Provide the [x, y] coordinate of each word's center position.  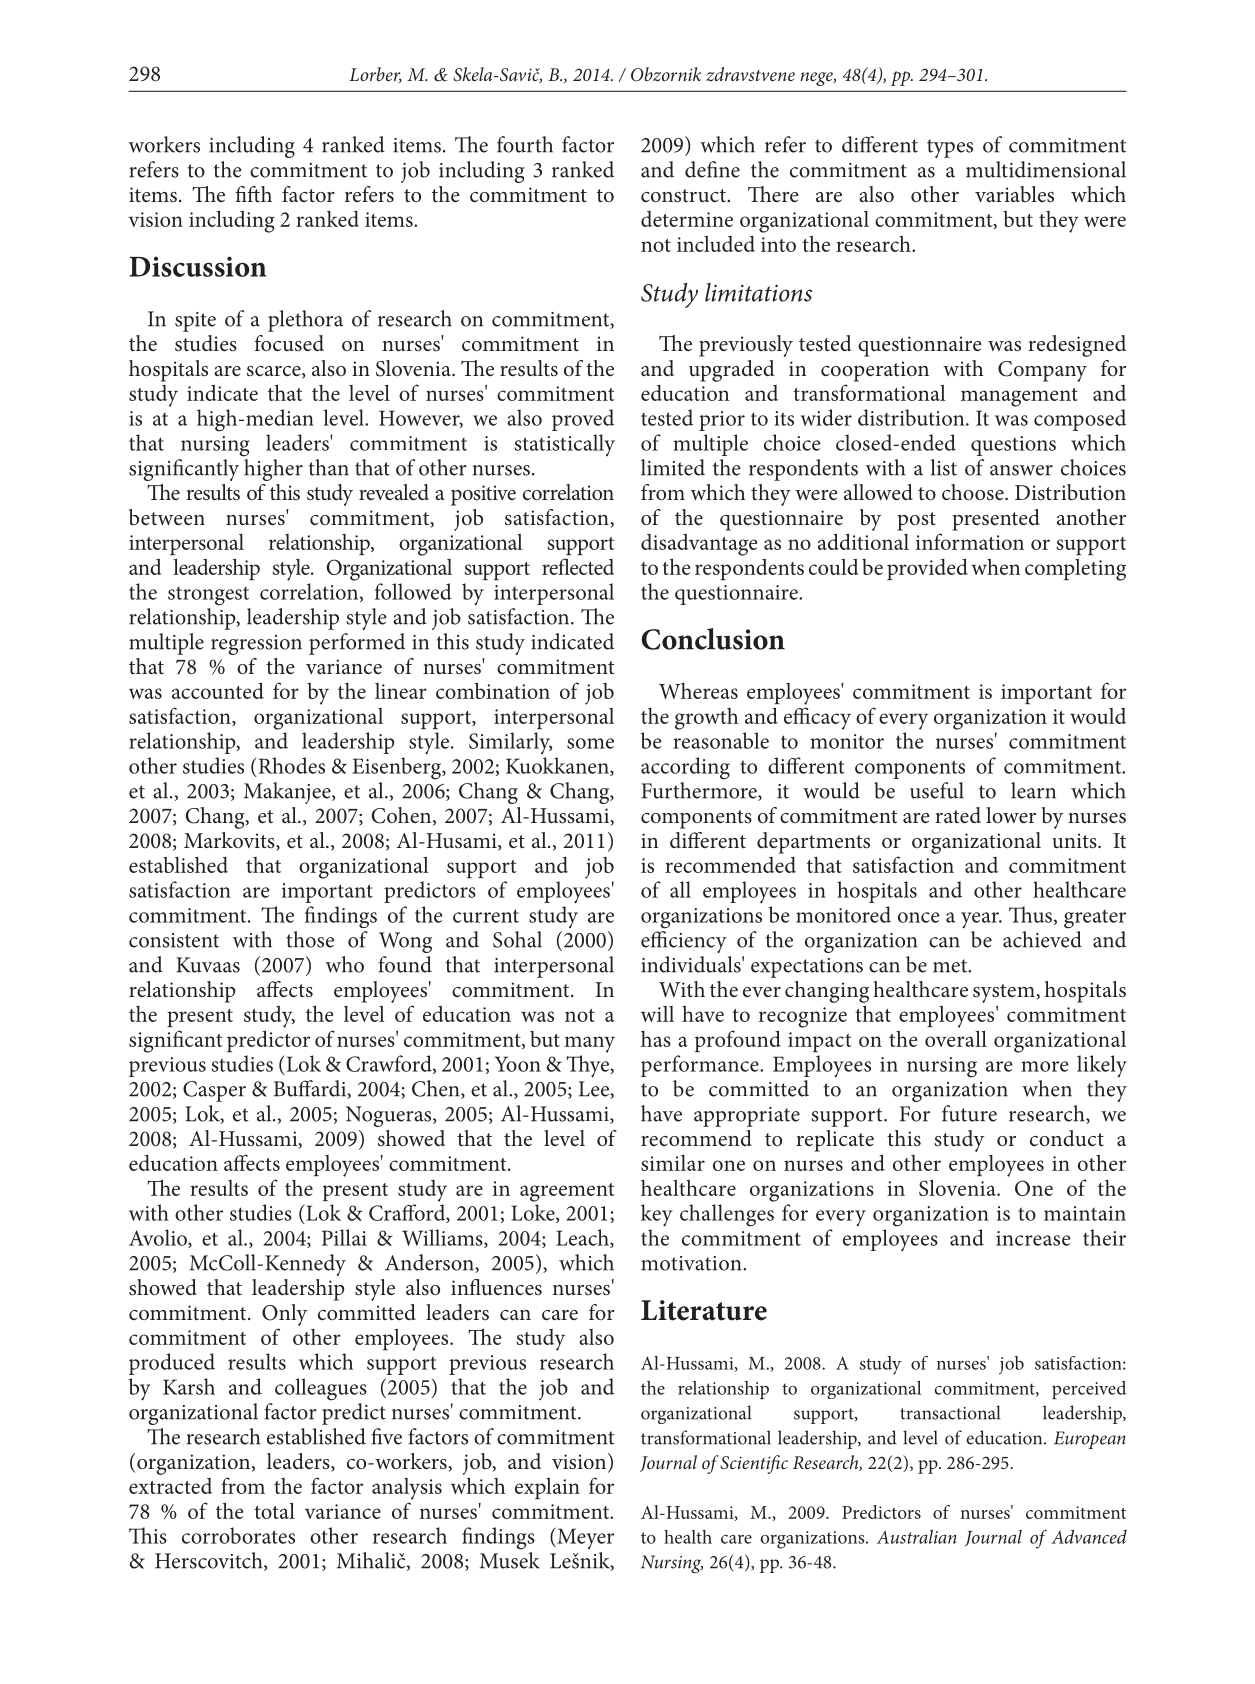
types [950, 148]
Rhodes [292, 765]
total [274, 1510]
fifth [254, 194]
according [685, 768]
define [712, 169]
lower [1011, 815]
